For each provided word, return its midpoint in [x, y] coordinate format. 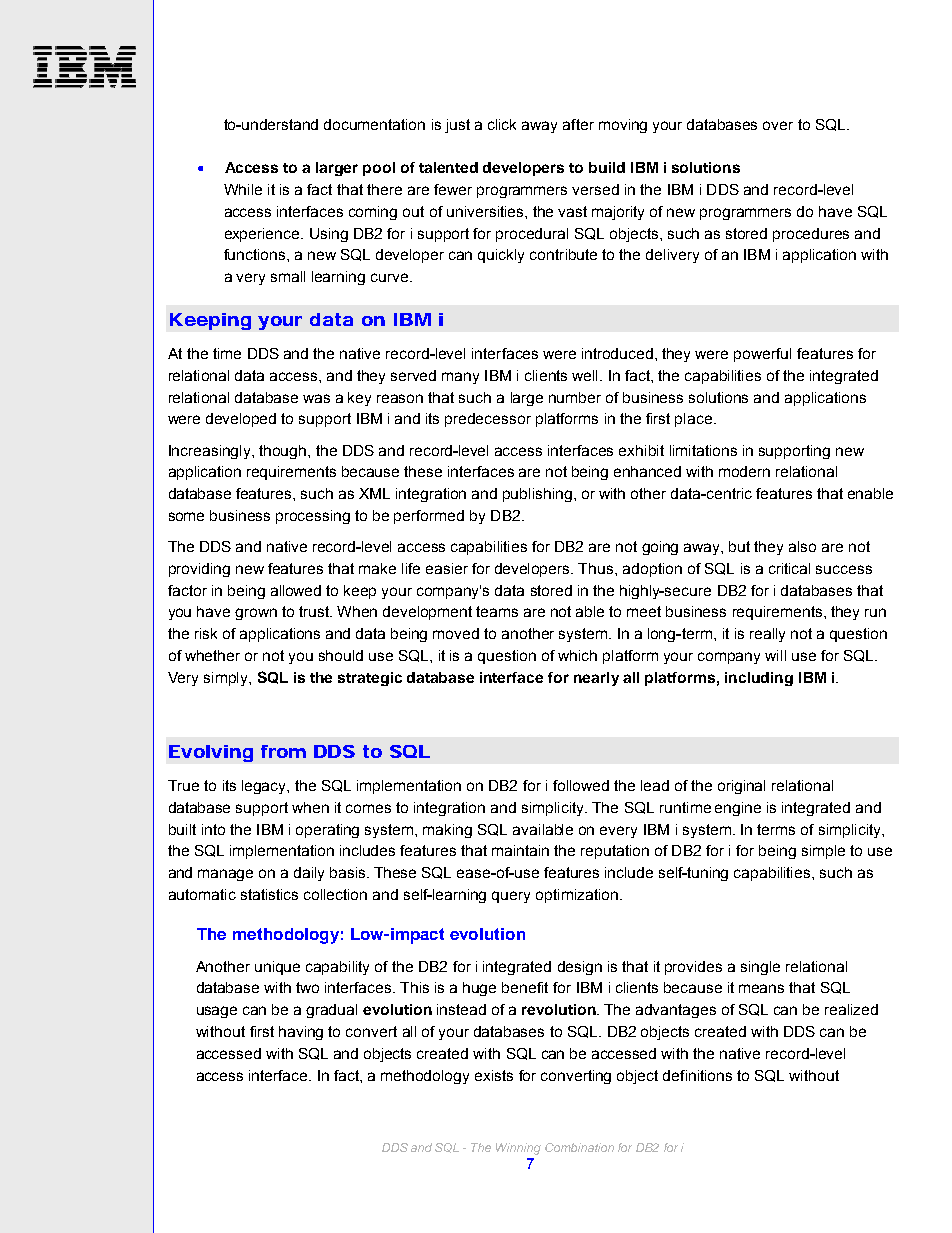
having [301, 1033]
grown [256, 614]
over [778, 125]
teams [497, 611]
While [243, 189]
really [767, 635]
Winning [518, 1149]
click [502, 124]
